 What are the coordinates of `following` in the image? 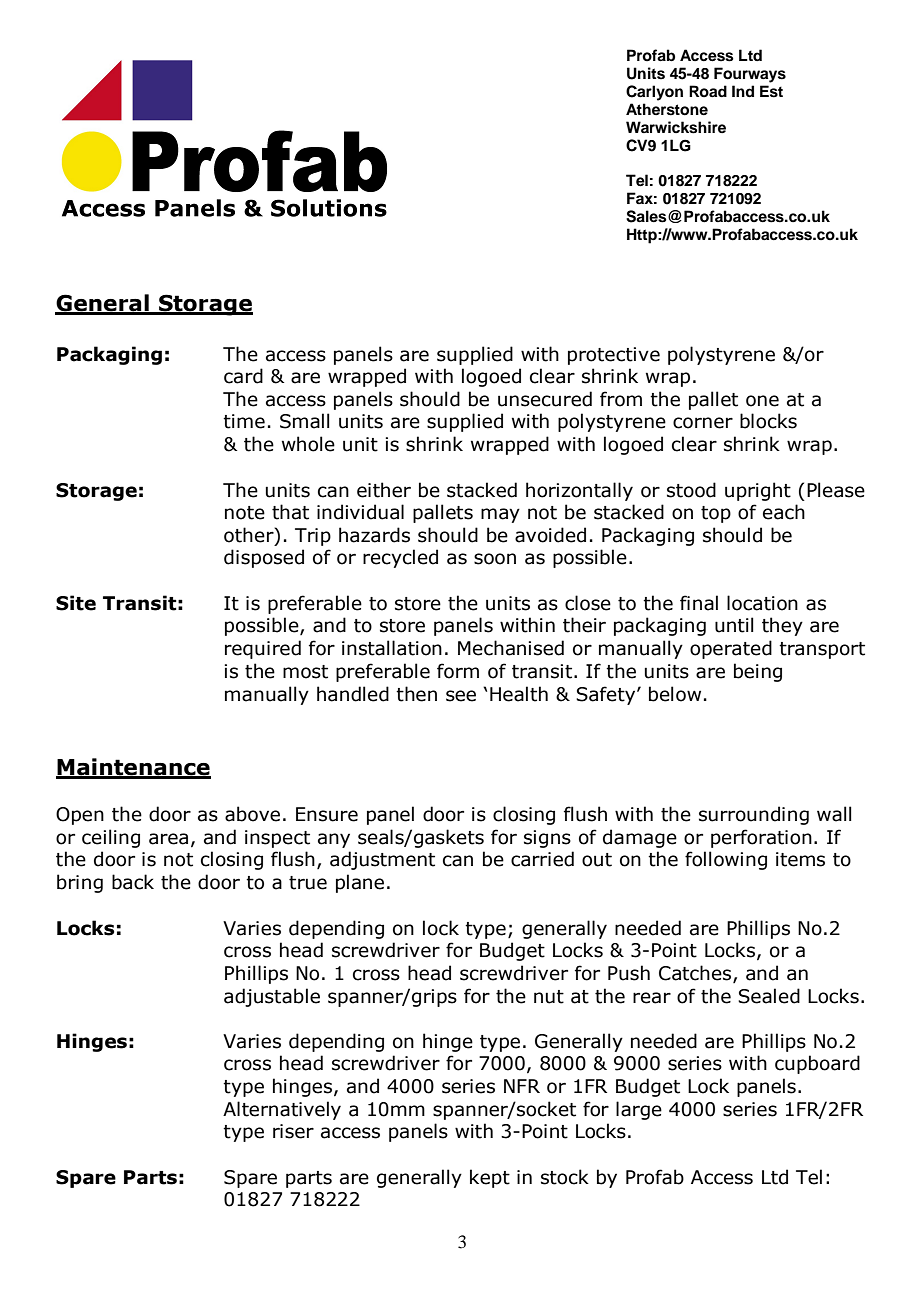 It's located at (726, 860).
